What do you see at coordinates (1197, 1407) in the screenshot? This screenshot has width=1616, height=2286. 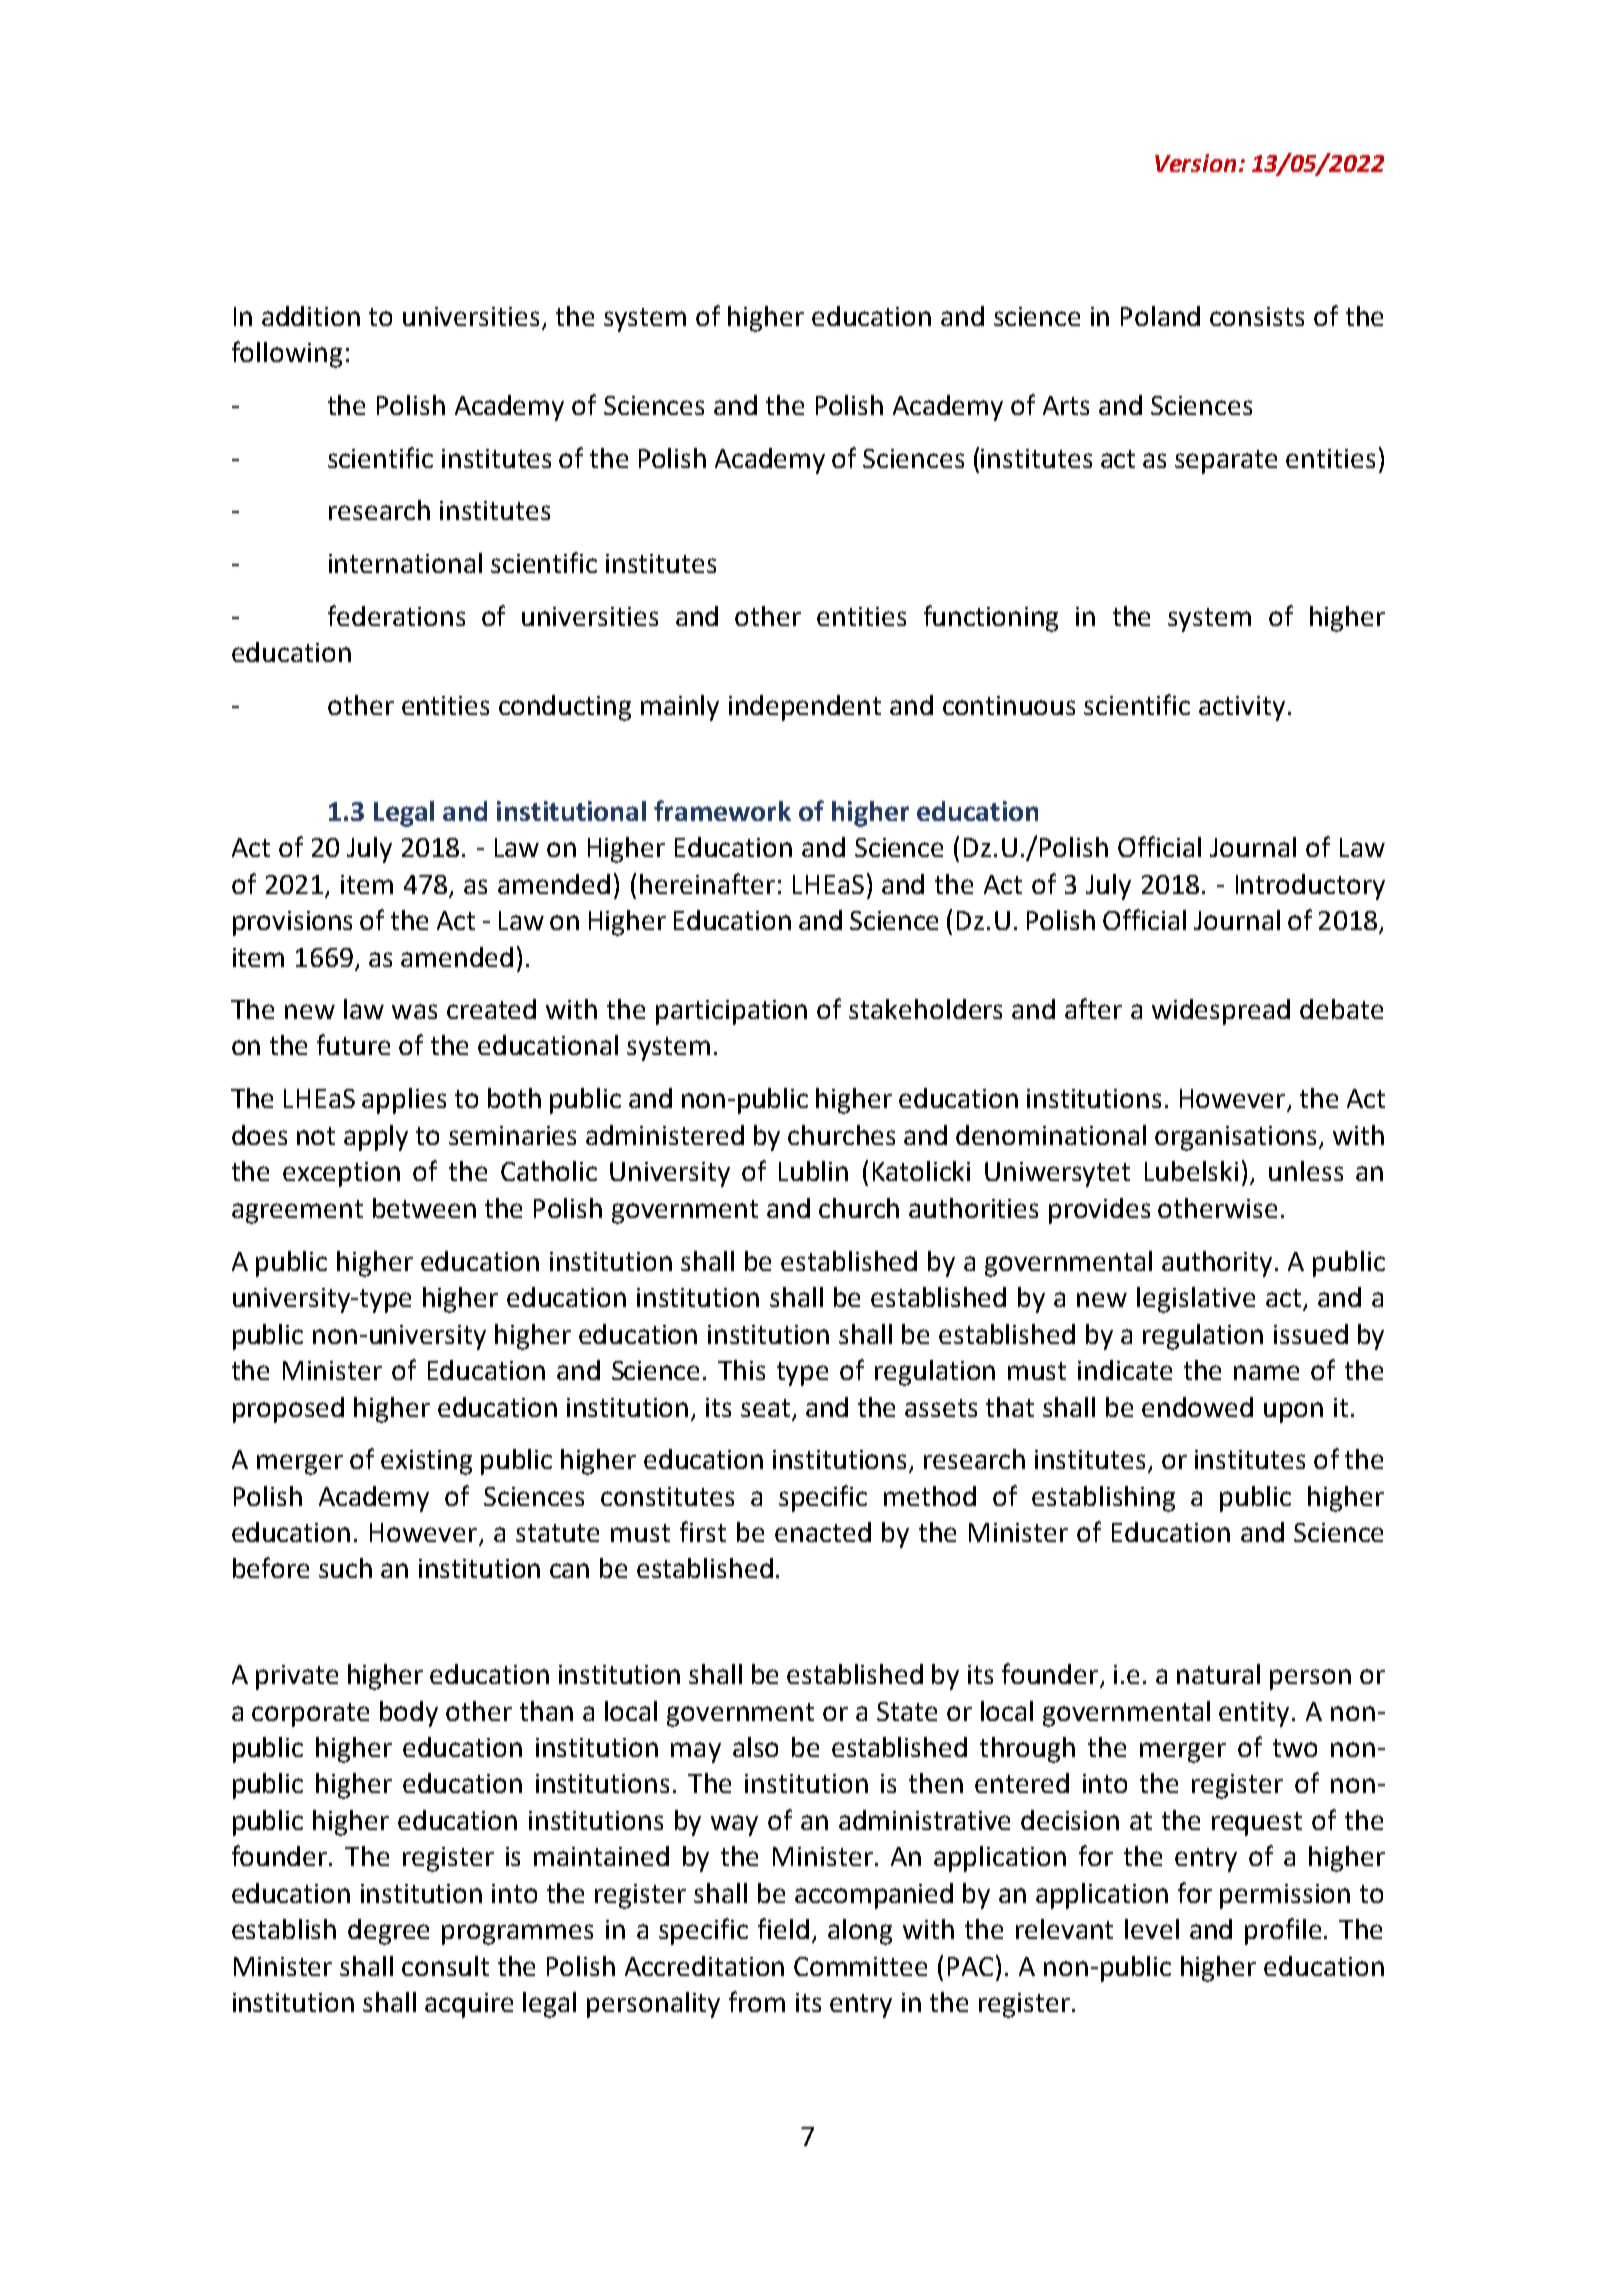 I see `endowed` at bounding box center [1197, 1407].
